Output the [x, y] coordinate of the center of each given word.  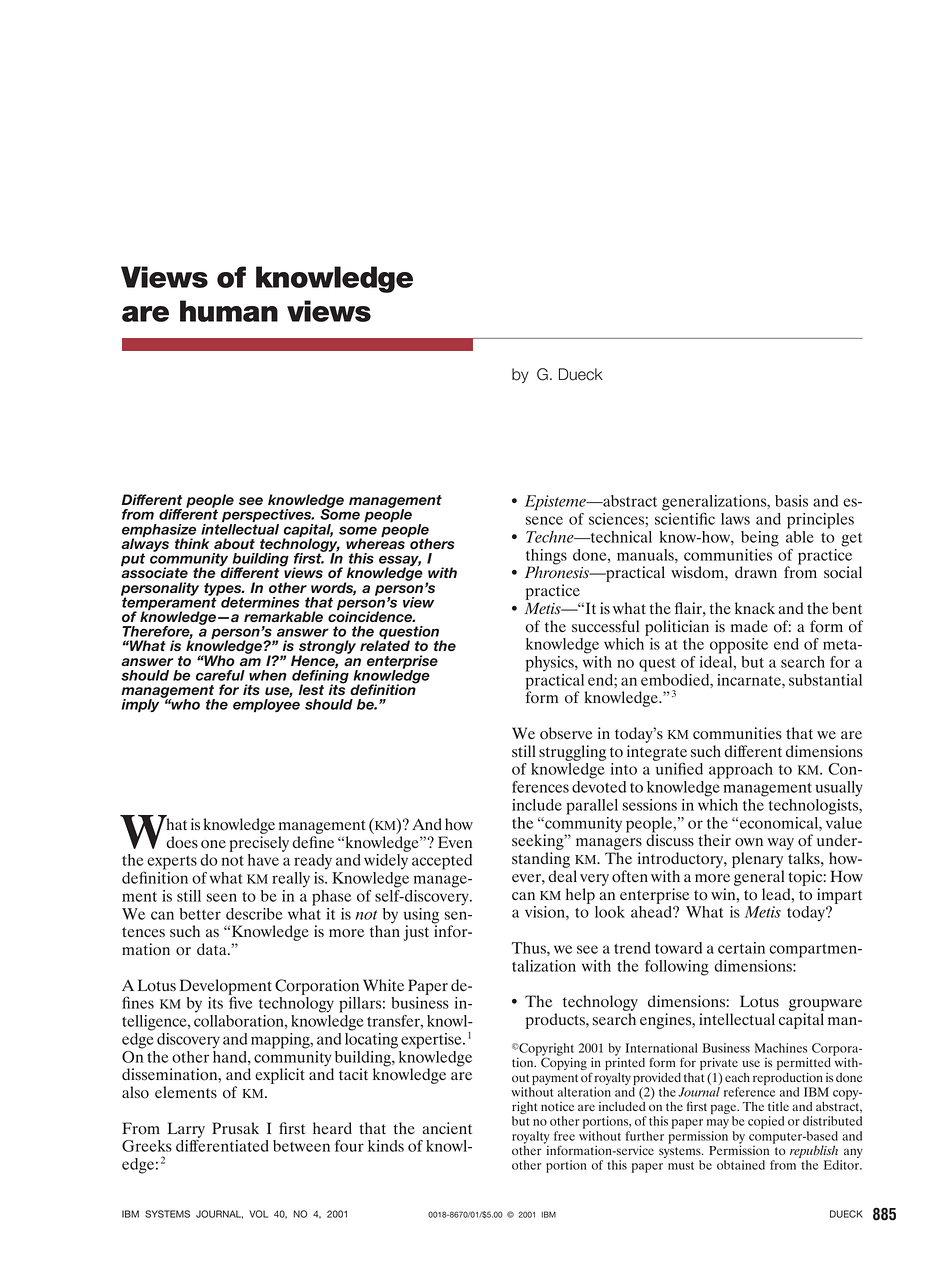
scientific [685, 518]
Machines [781, 1048]
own [749, 842]
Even [455, 842]
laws [735, 519]
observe [566, 733]
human [229, 311]
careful [220, 675]
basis [791, 501]
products [556, 1021]
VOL [258, 1214]
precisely [259, 844]
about [234, 543]
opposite [739, 646]
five [240, 1002]
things [546, 558]
